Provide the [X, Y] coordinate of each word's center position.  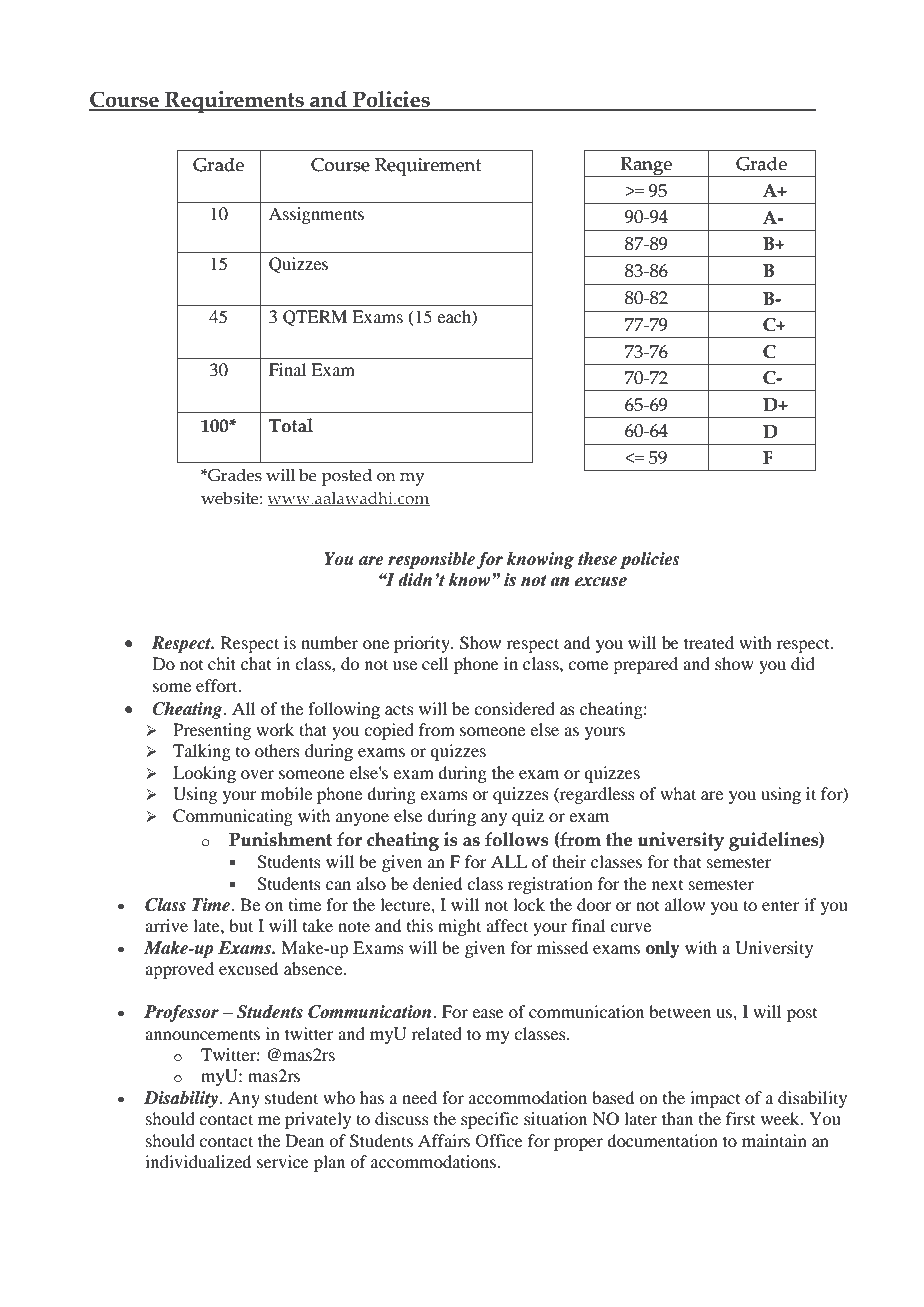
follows [517, 839]
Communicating [233, 817]
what [678, 793]
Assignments [316, 215]
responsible [431, 560]
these [597, 559]
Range [646, 167]
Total [291, 425]
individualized [198, 1161]
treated [709, 642]
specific [489, 1120]
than [677, 1118]
